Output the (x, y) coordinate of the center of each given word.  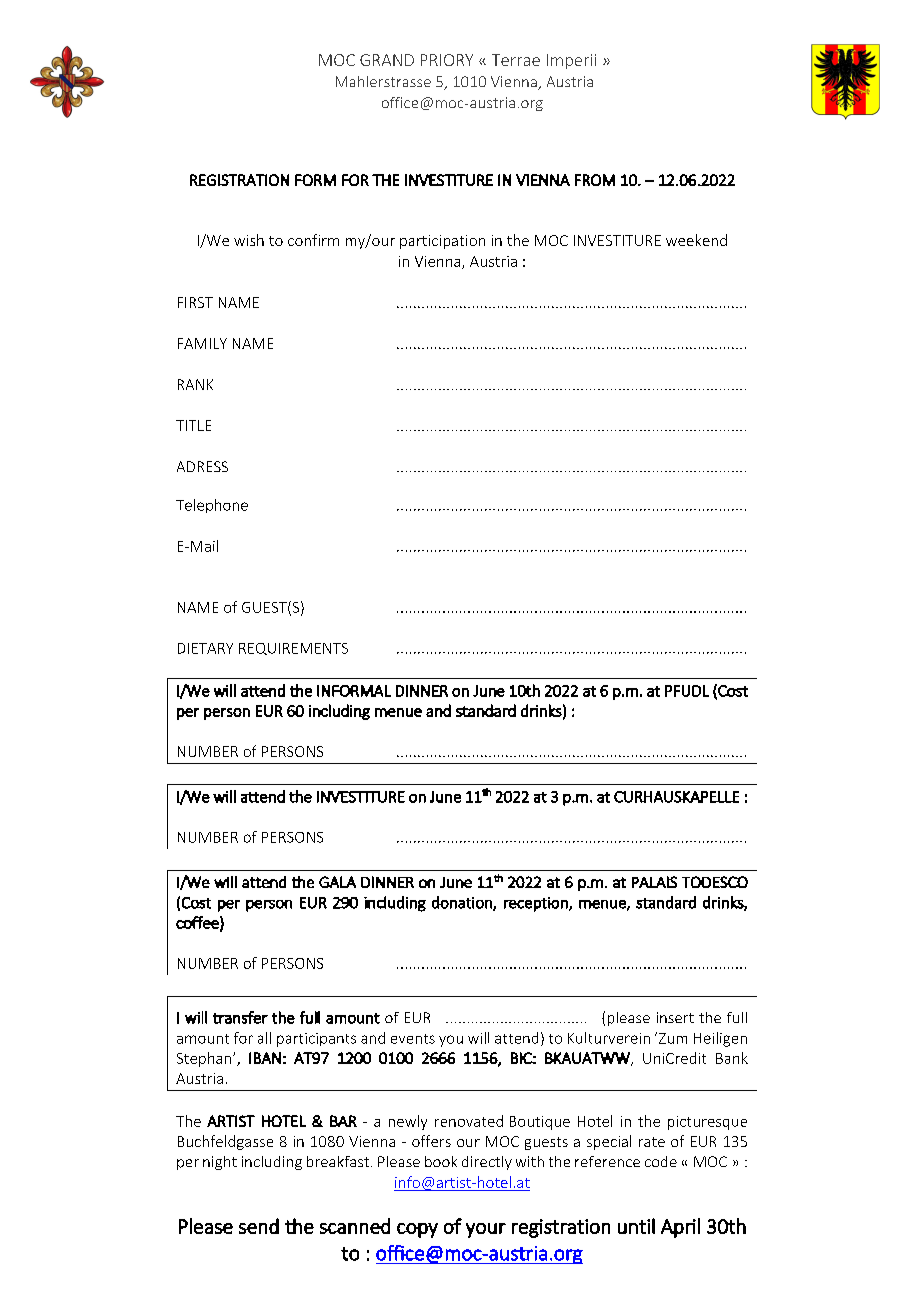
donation (463, 903)
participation (442, 242)
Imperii (571, 61)
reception (537, 904)
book (441, 1161)
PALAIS (654, 882)
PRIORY (447, 60)
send (259, 1226)
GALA (337, 882)
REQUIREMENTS (293, 649)
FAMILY (202, 343)
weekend (696, 240)
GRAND (387, 60)
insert (675, 1017)
